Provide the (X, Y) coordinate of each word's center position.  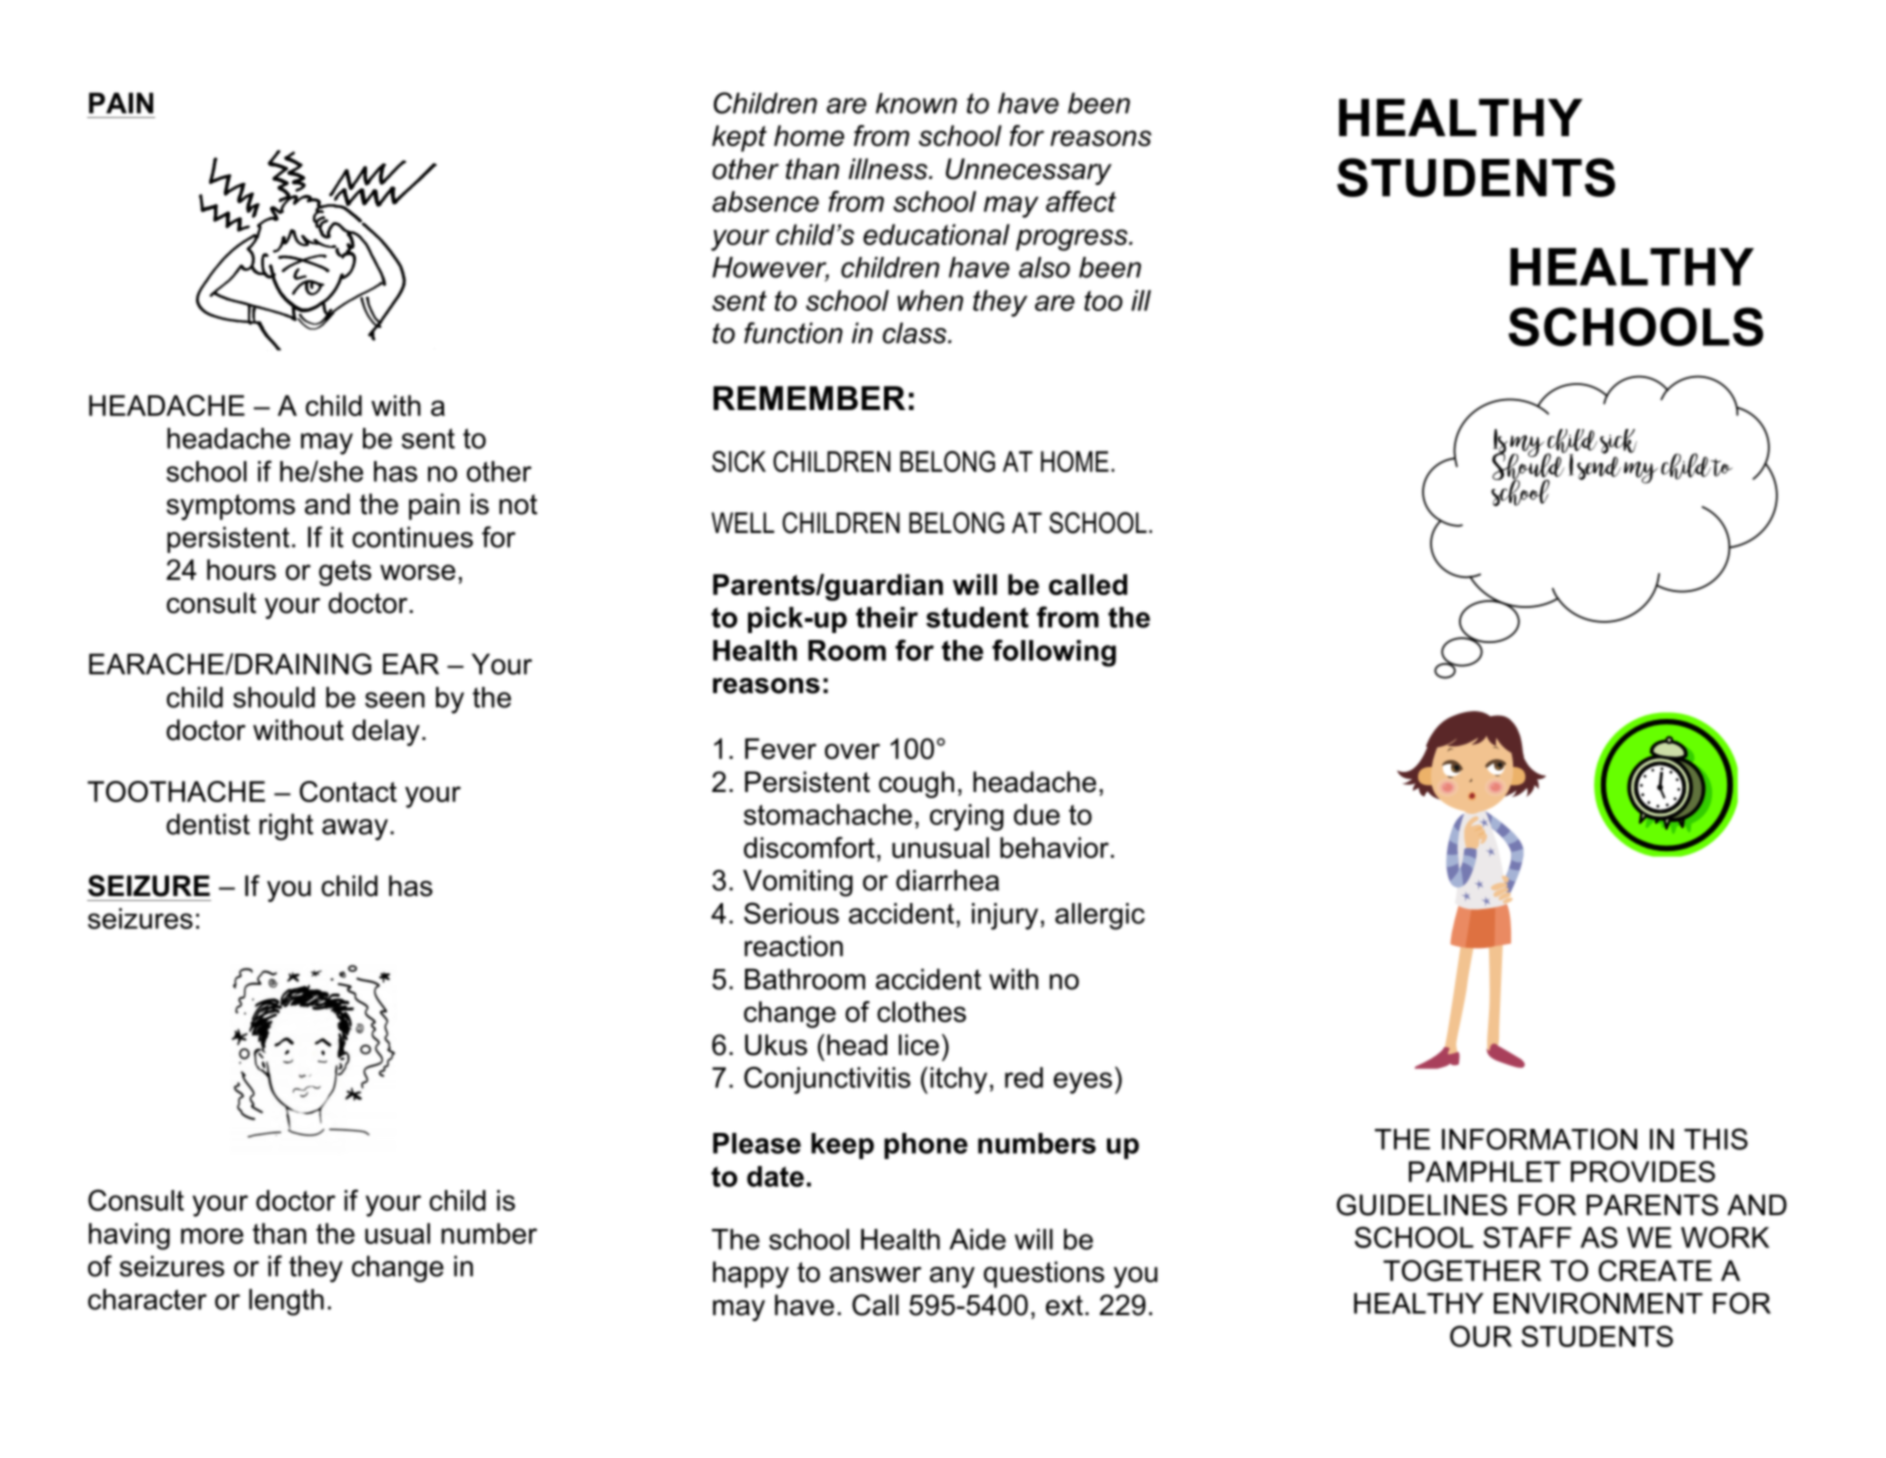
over (852, 751)
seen (395, 700)
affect (1081, 201)
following (1054, 653)
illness (889, 169)
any (952, 1277)
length (286, 1302)
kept (739, 138)
